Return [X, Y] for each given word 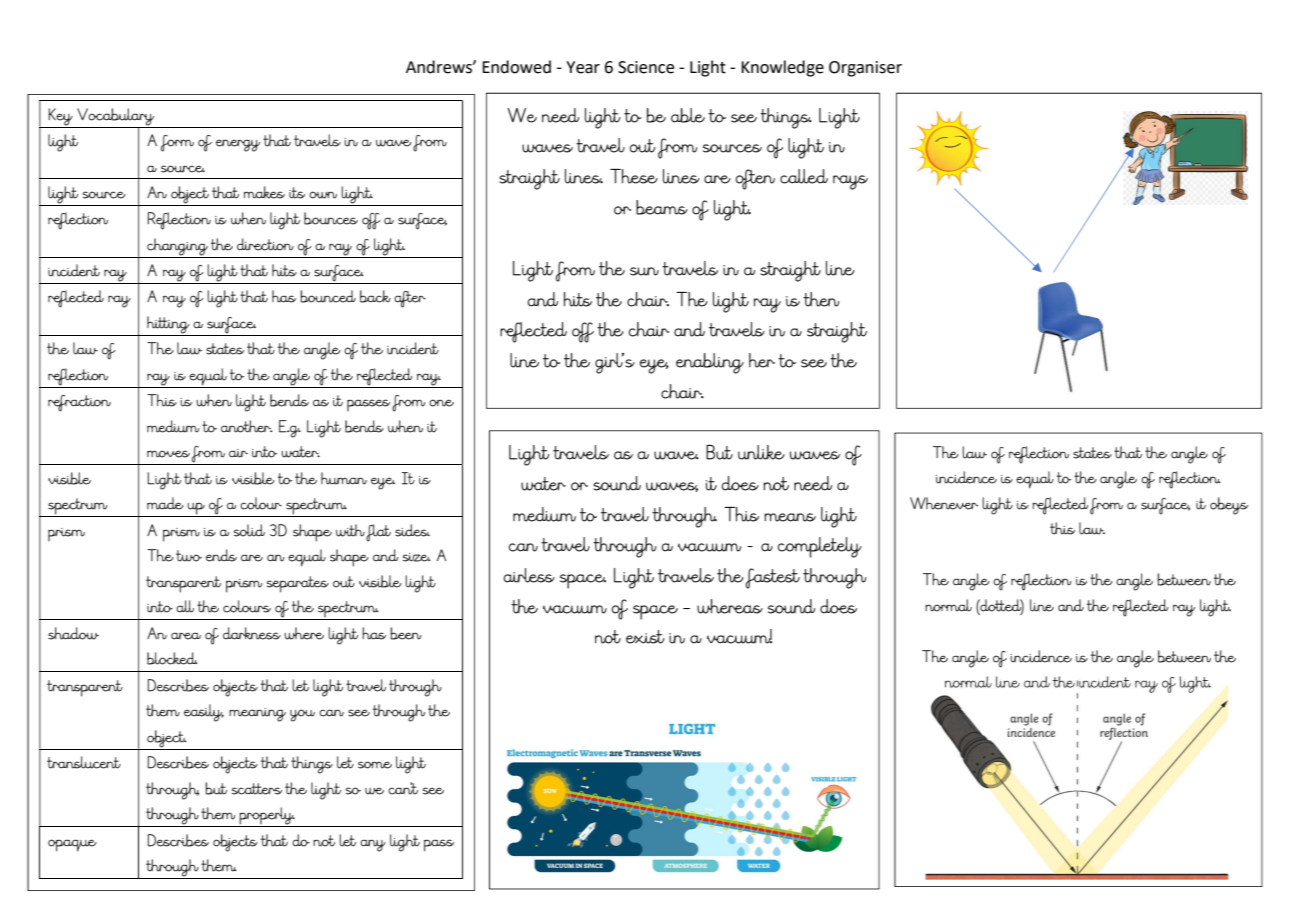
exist [645, 637]
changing [177, 248]
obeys [1229, 506]
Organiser [865, 69]
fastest [773, 578]
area [186, 636]
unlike [761, 452]
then [821, 299]
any [373, 845]
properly [266, 817]
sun [644, 271]
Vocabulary [116, 118]
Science [646, 67]
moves [168, 454]
